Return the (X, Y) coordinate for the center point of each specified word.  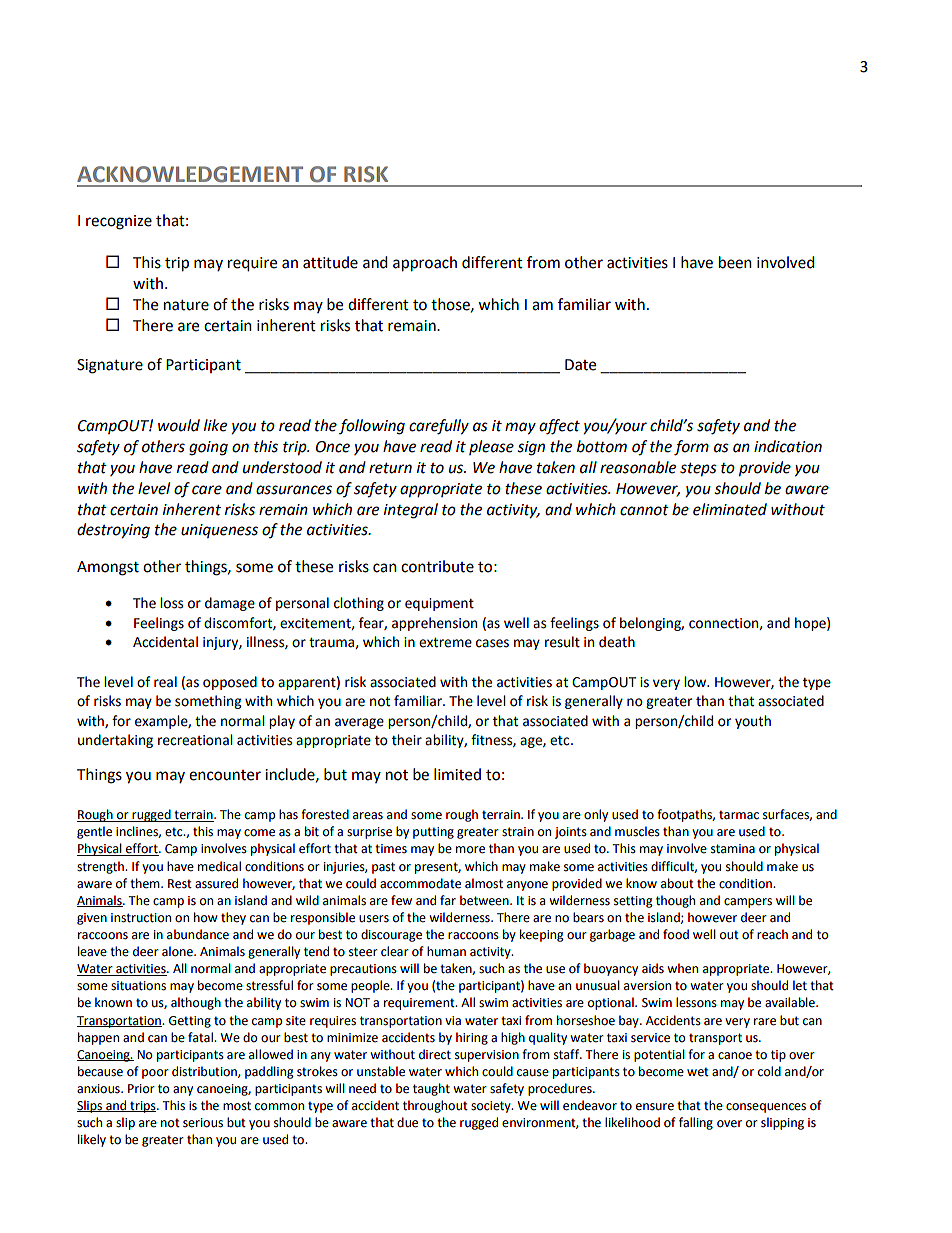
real (165, 682)
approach (425, 264)
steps (698, 470)
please (491, 447)
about (677, 883)
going (208, 448)
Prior (141, 1088)
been (735, 262)
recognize (119, 222)
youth (753, 722)
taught (431, 1089)
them (146, 883)
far (448, 900)
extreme (445, 643)
